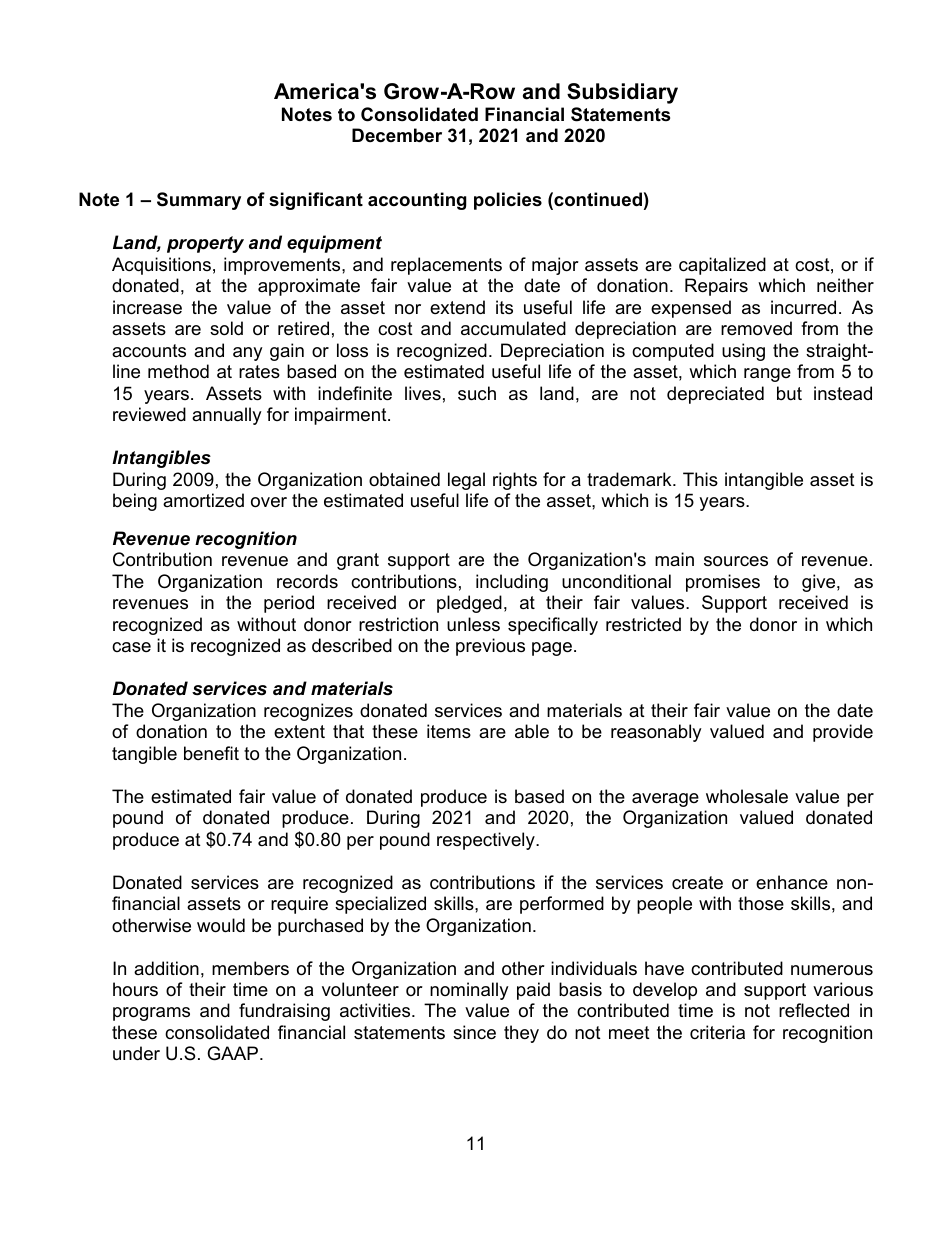  What do you see at coordinates (397, 135) in the screenshot?
I see `December` at bounding box center [397, 135].
